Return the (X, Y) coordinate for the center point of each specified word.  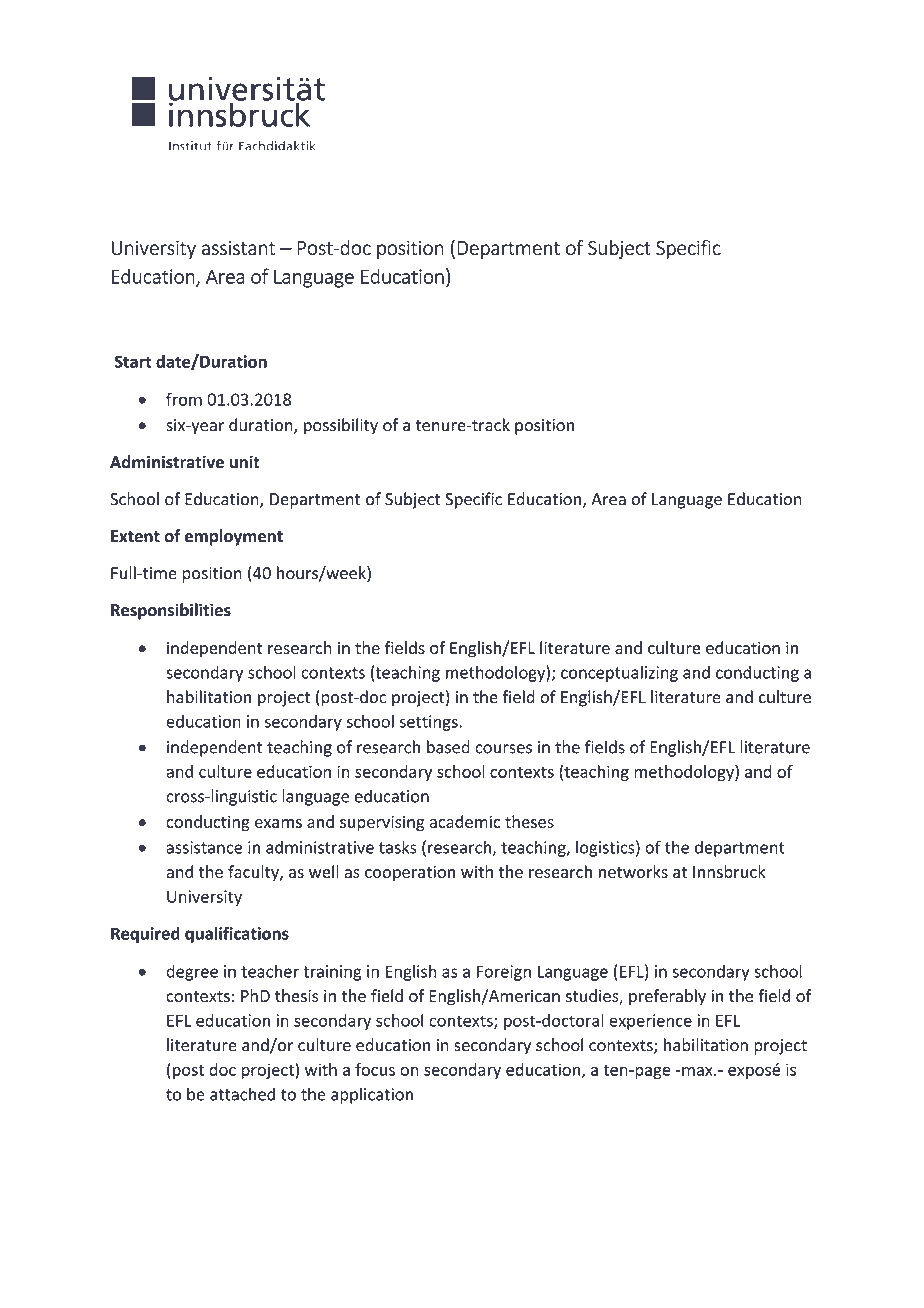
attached (242, 1094)
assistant (239, 248)
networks (633, 871)
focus (375, 1069)
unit (245, 462)
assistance (204, 847)
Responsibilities (171, 611)
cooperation (410, 873)
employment (234, 537)
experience (650, 1022)
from (184, 399)
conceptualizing (619, 673)
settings (430, 723)
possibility (341, 426)
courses (503, 749)
